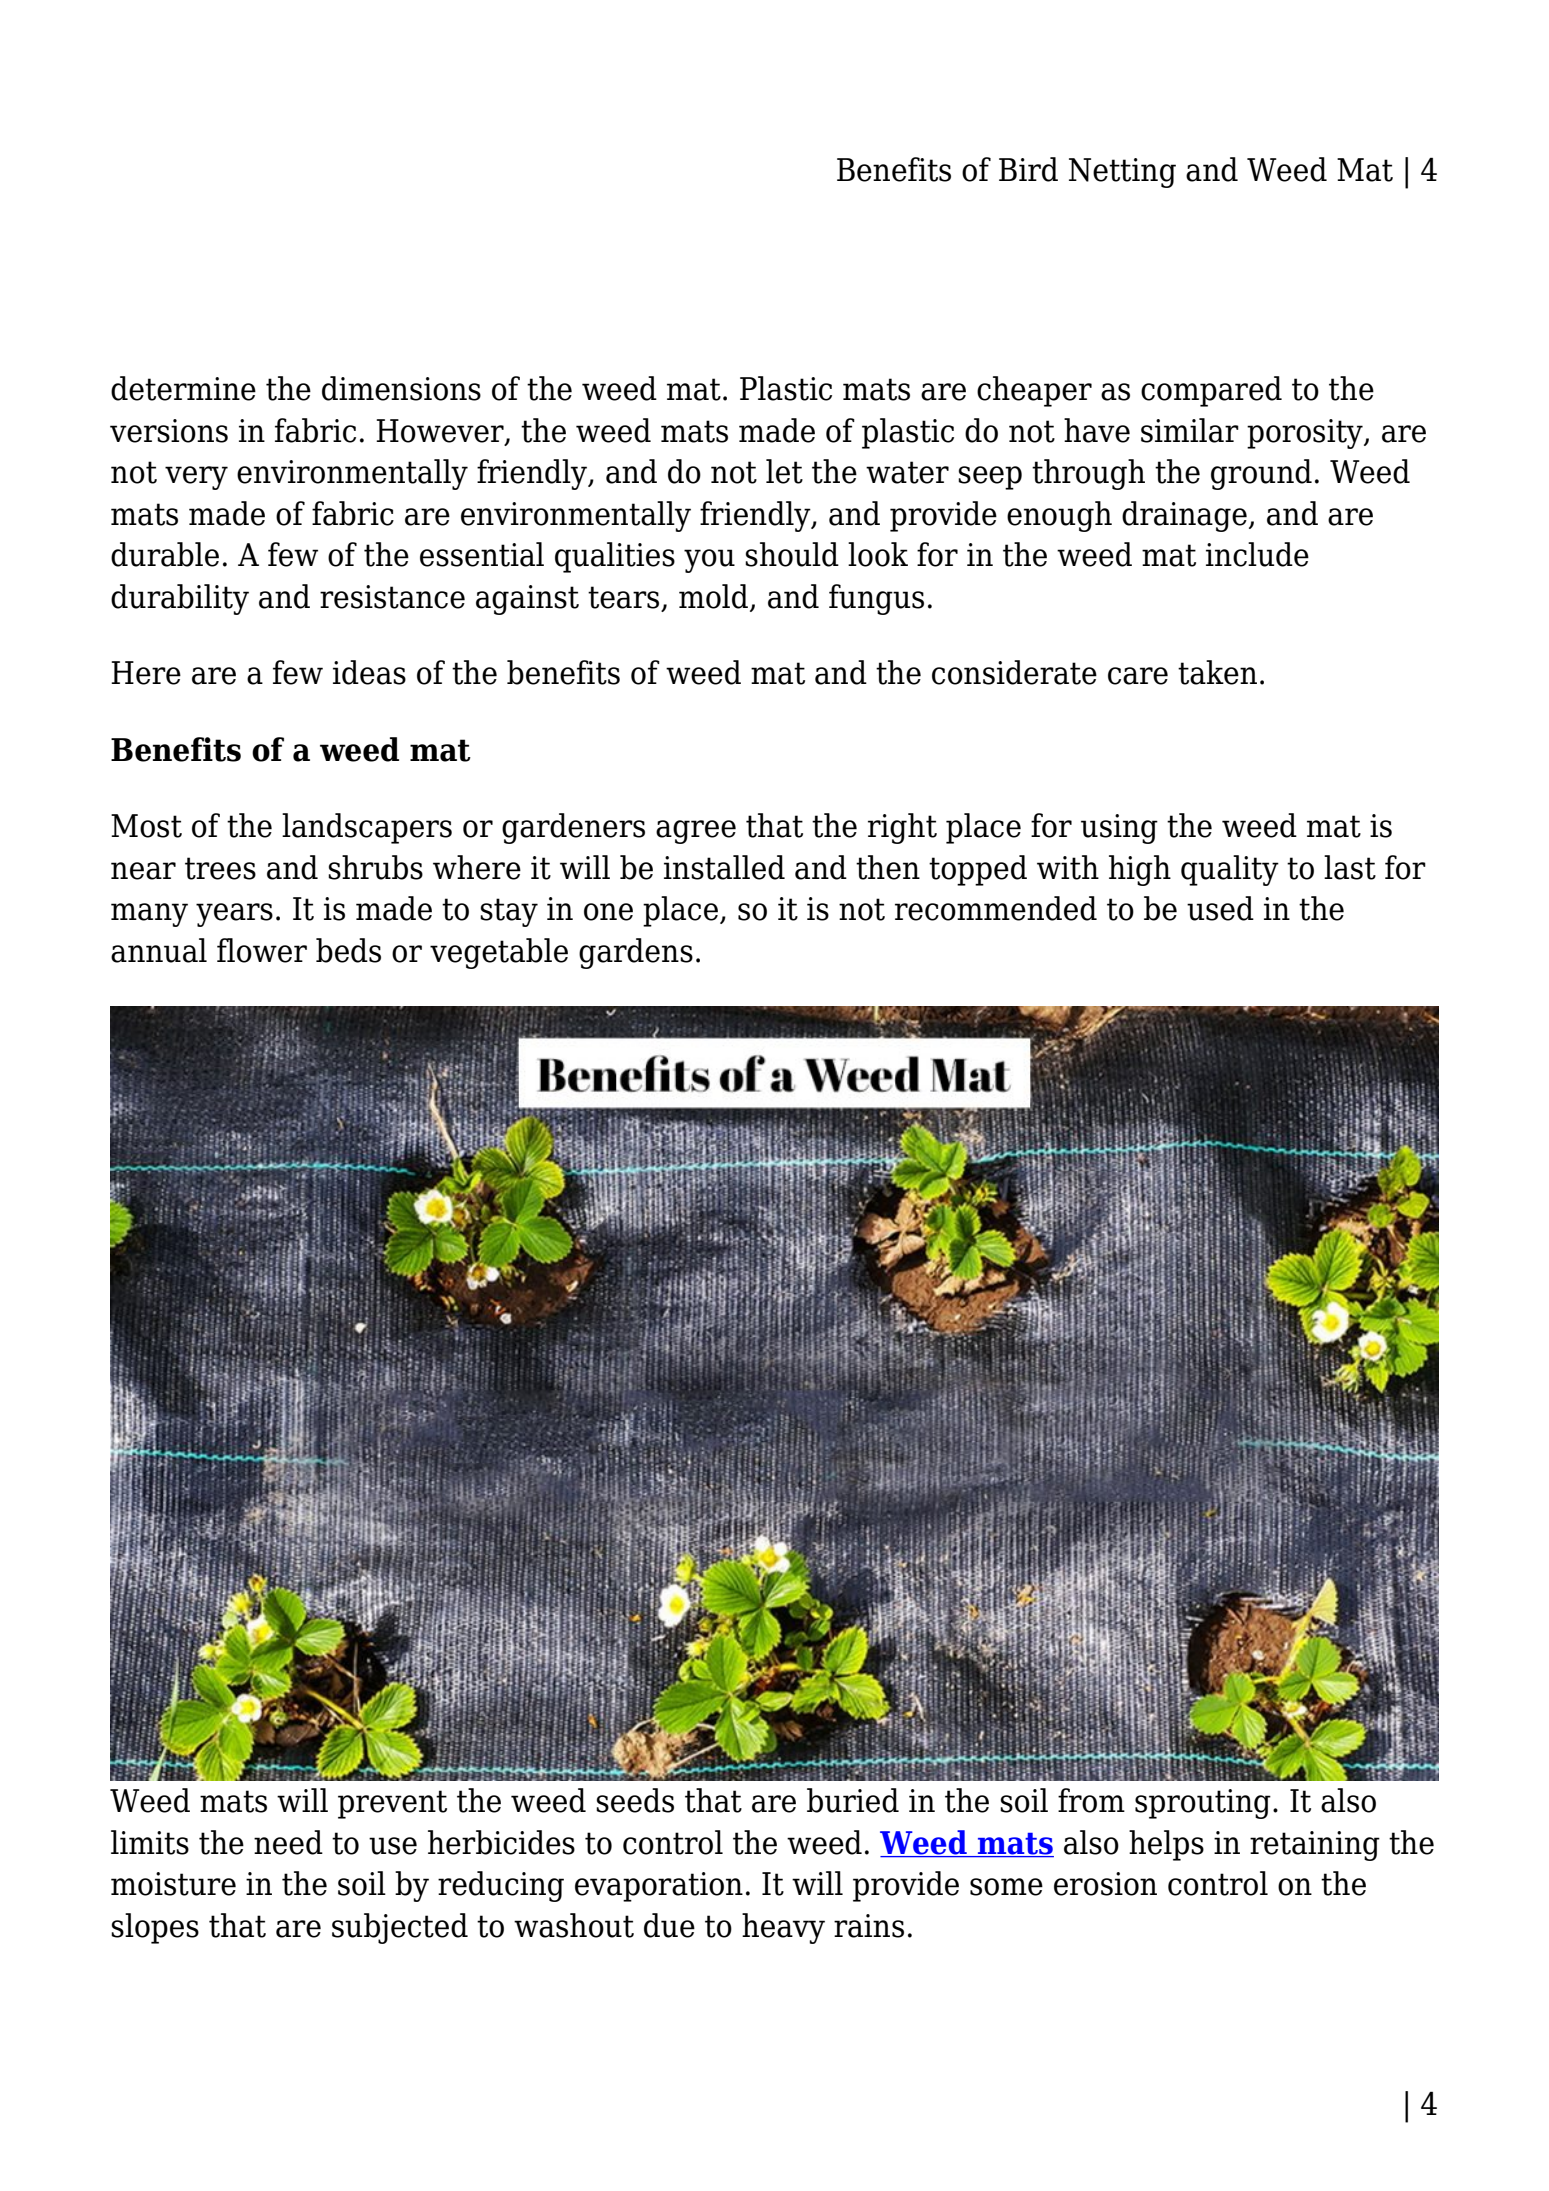 The width and height of the screenshot is (1549, 2191). What do you see at coordinates (1122, 173) in the screenshot?
I see `Netting` at bounding box center [1122, 173].
